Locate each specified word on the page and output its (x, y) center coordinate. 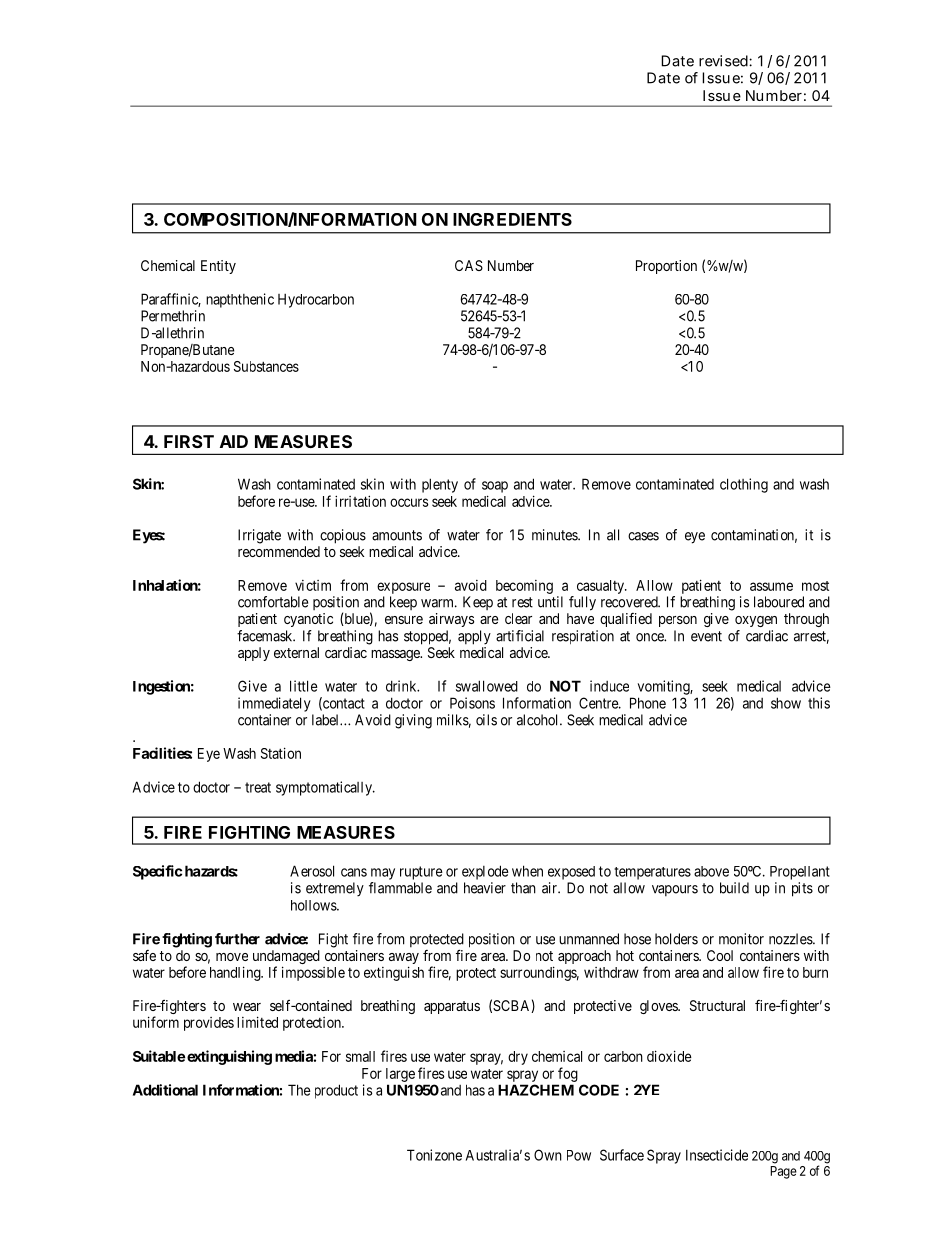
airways (451, 620)
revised (723, 61)
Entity (218, 267)
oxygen (756, 621)
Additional (165, 1090)
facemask (266, 636)
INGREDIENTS (512, 219)
